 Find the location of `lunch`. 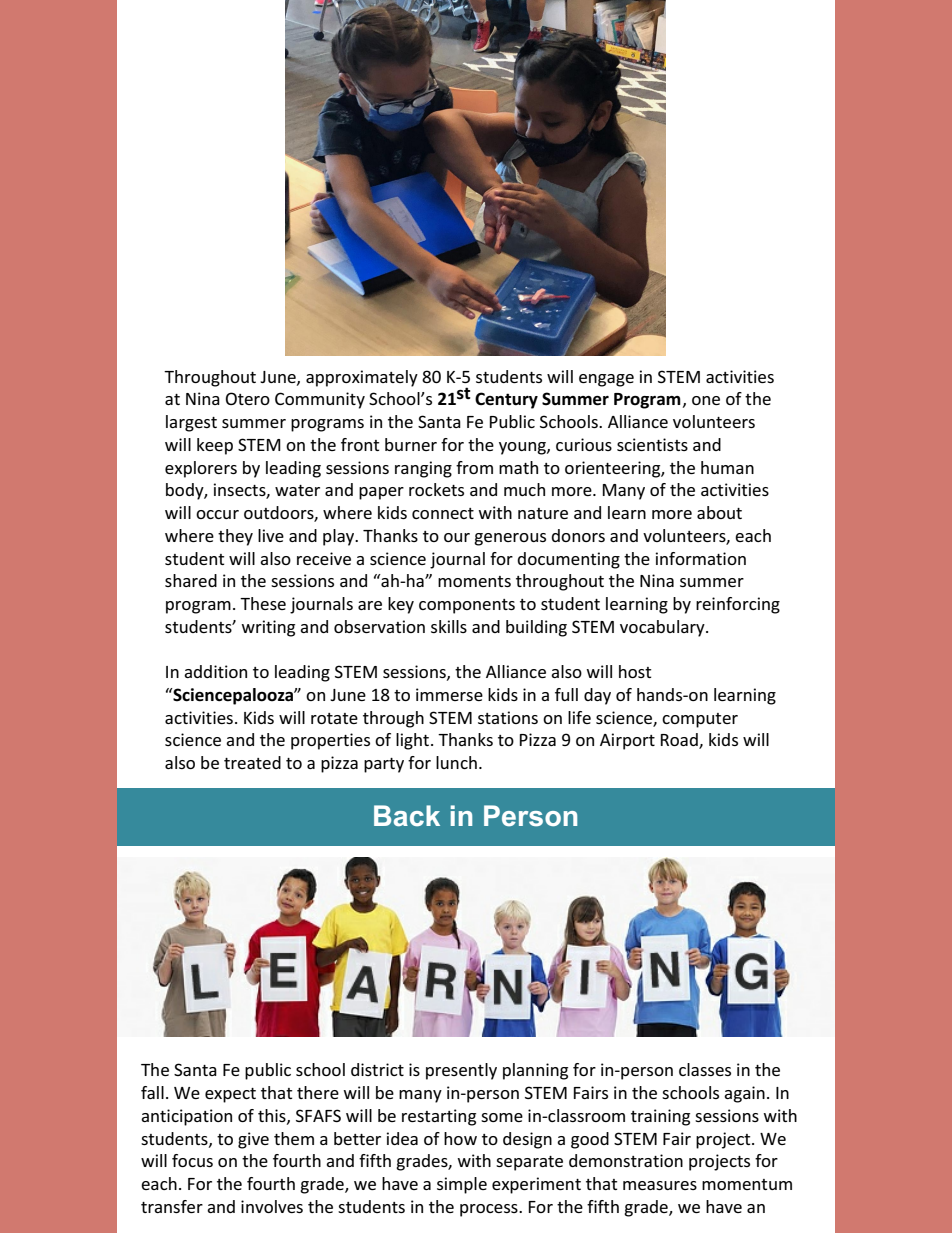

lunch is located at coordinates (456, 762).
